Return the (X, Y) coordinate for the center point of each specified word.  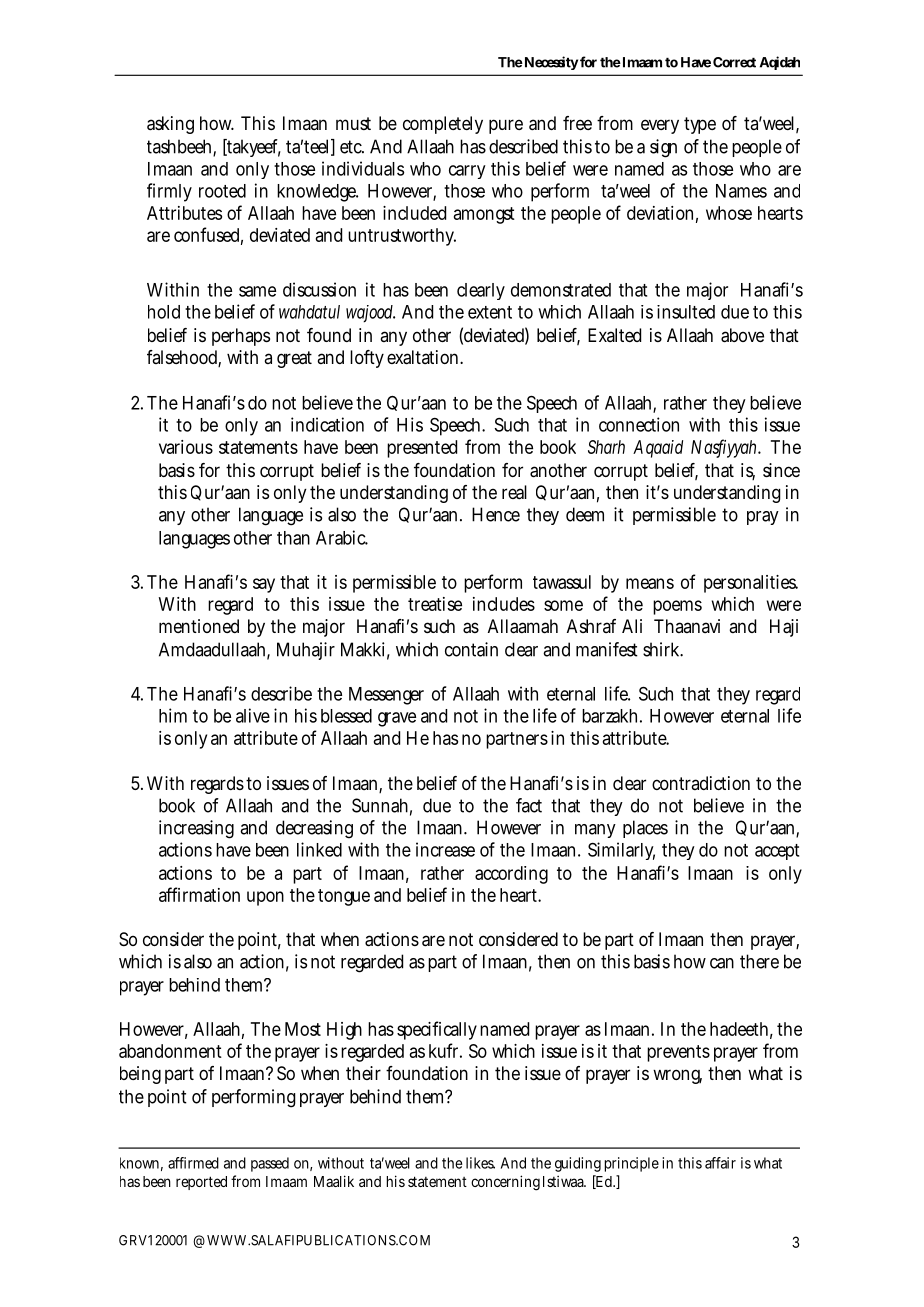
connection (639, 424)
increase (445, 849)
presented (422, 449)
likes (480, 1163)
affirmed (193, 1163)
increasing (196, 829)
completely (443, 125)
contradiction (701, 783)
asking (170, 125)
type (700, 125)
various (186, 447)
